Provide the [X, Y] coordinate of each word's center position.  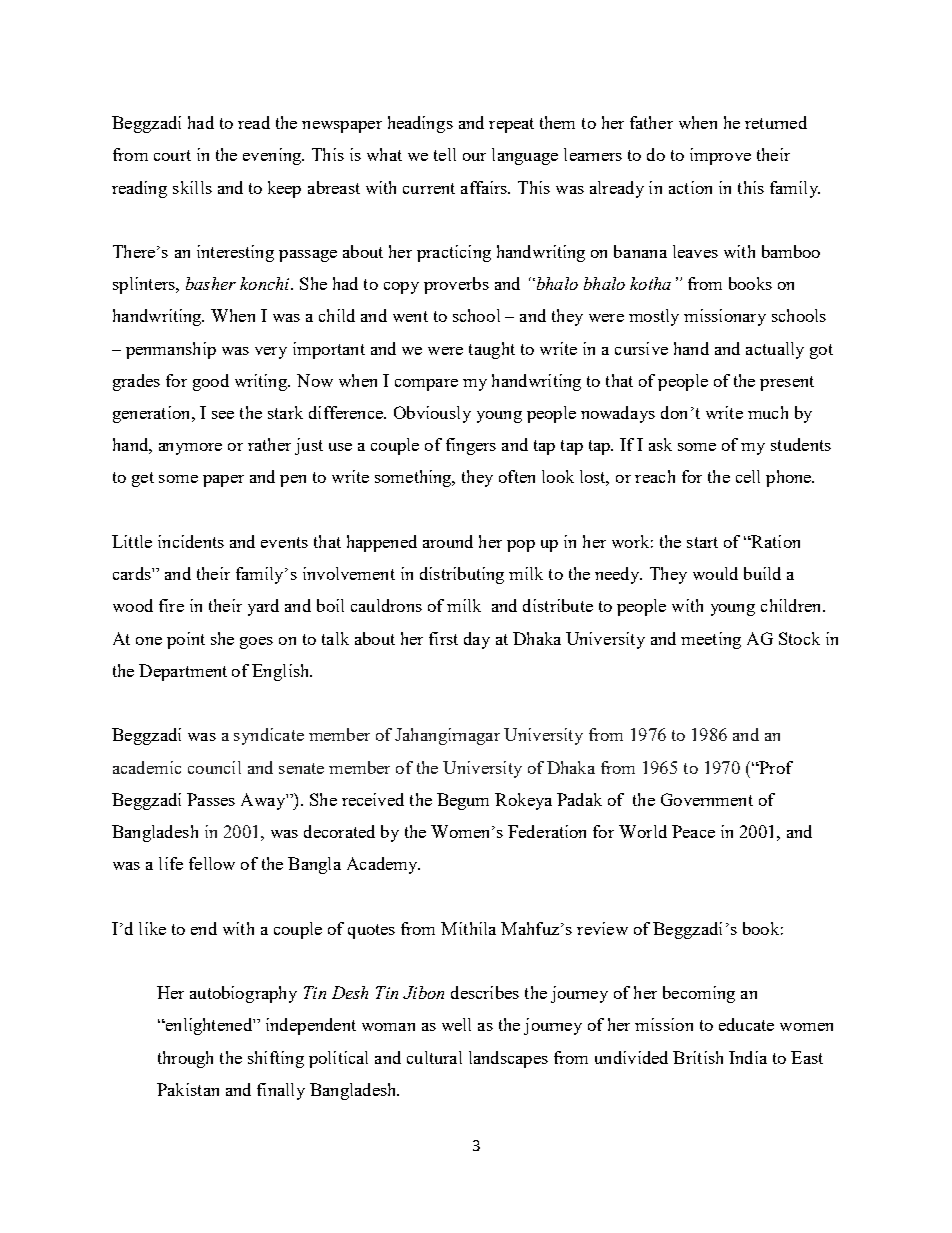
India [748, 1057]
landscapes [508, 1059]
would [715, 573]
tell [445, 154]
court [172, 155]
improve [720, 156]
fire [171, 605]
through [185, 1059]
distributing [462, 575]
